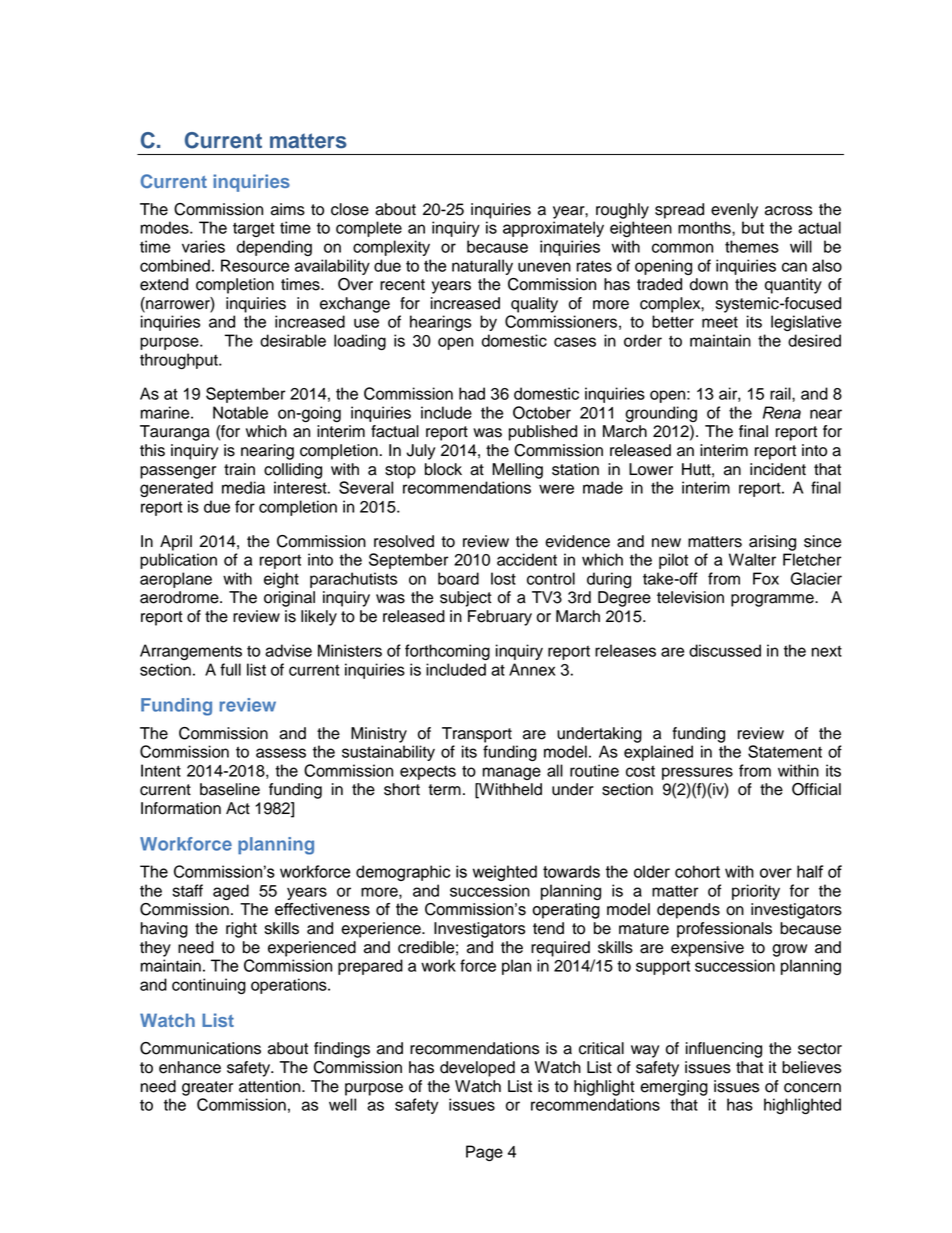 The height and width of the screenshot is (1233, 952). What do you see at coordinates (772, 543) in the screenshot?
I see `arising` at bounding box center [772, 543].
